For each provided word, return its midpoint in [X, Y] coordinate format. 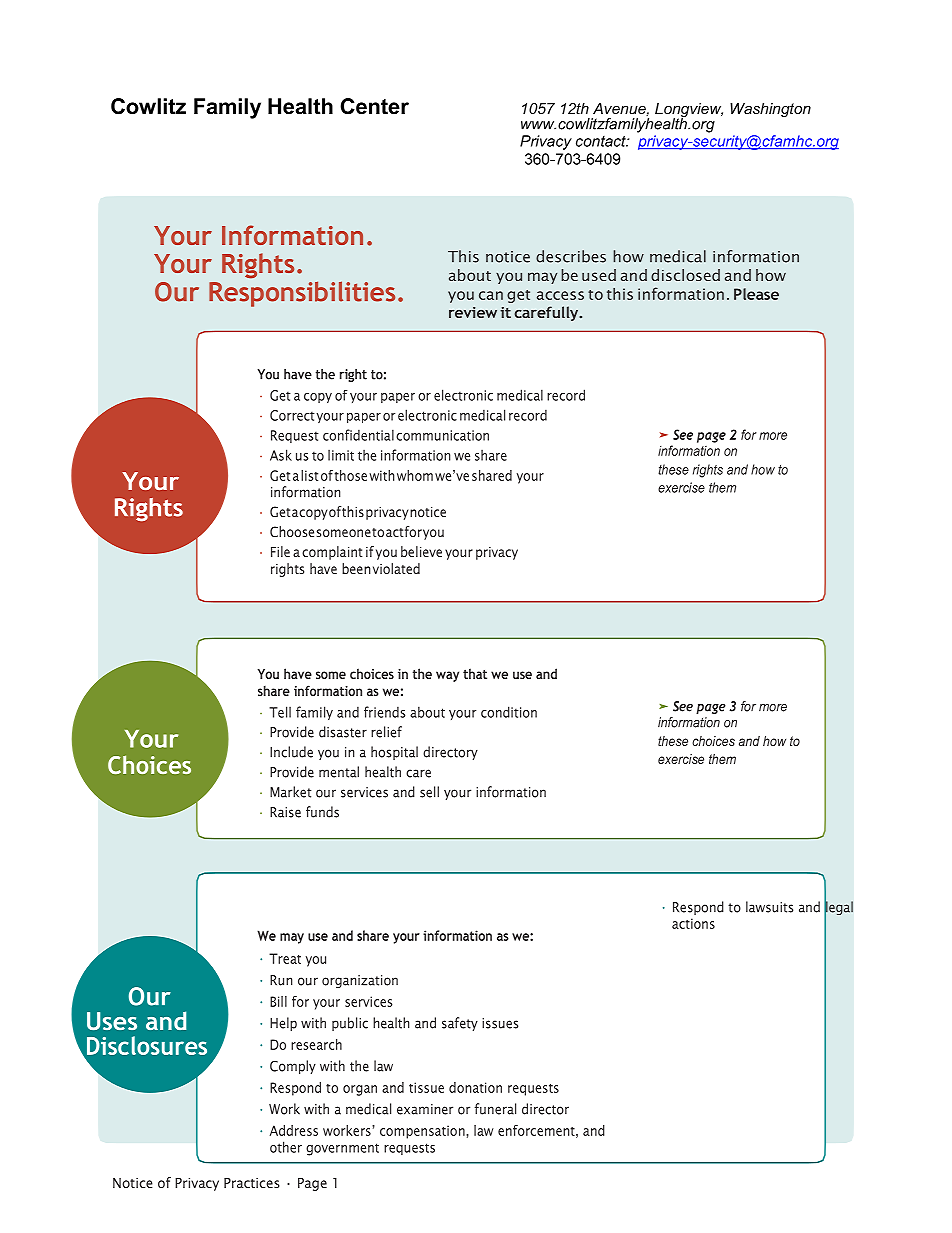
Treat [285, 958]
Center [374, 106]
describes [571, 256]
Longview [689, 111]
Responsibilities [302, 294]
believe [421, 551]
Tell [280, 712]
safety [460, 1024]
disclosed [685, 275]
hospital [394, 753]
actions [693, 923]
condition [509, 712]
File [280, 551]
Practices [252, 1183]
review [473, 312]
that [475, 673]
